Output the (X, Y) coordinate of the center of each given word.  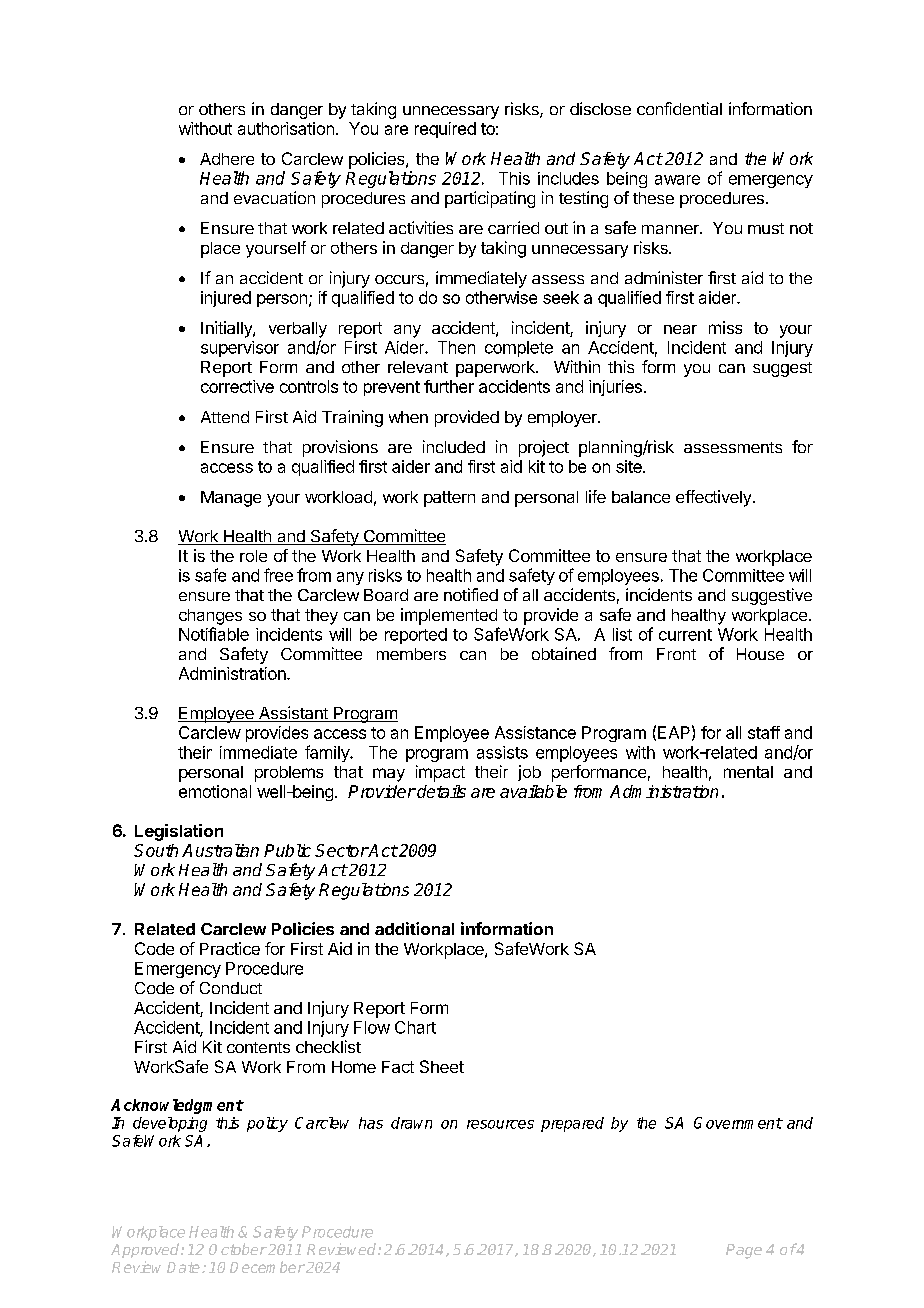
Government (738, 1123)
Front (676, 654)
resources (500, 1124)
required (445, 130)
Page (744, 1251)
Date (183, 1267)
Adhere (227, 159)
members (411, 654)
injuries (615, 388)
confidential (679, 108)
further (449, 386)
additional (414, 928)
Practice (230, 948)
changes (210, 617)
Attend (225, 417)
